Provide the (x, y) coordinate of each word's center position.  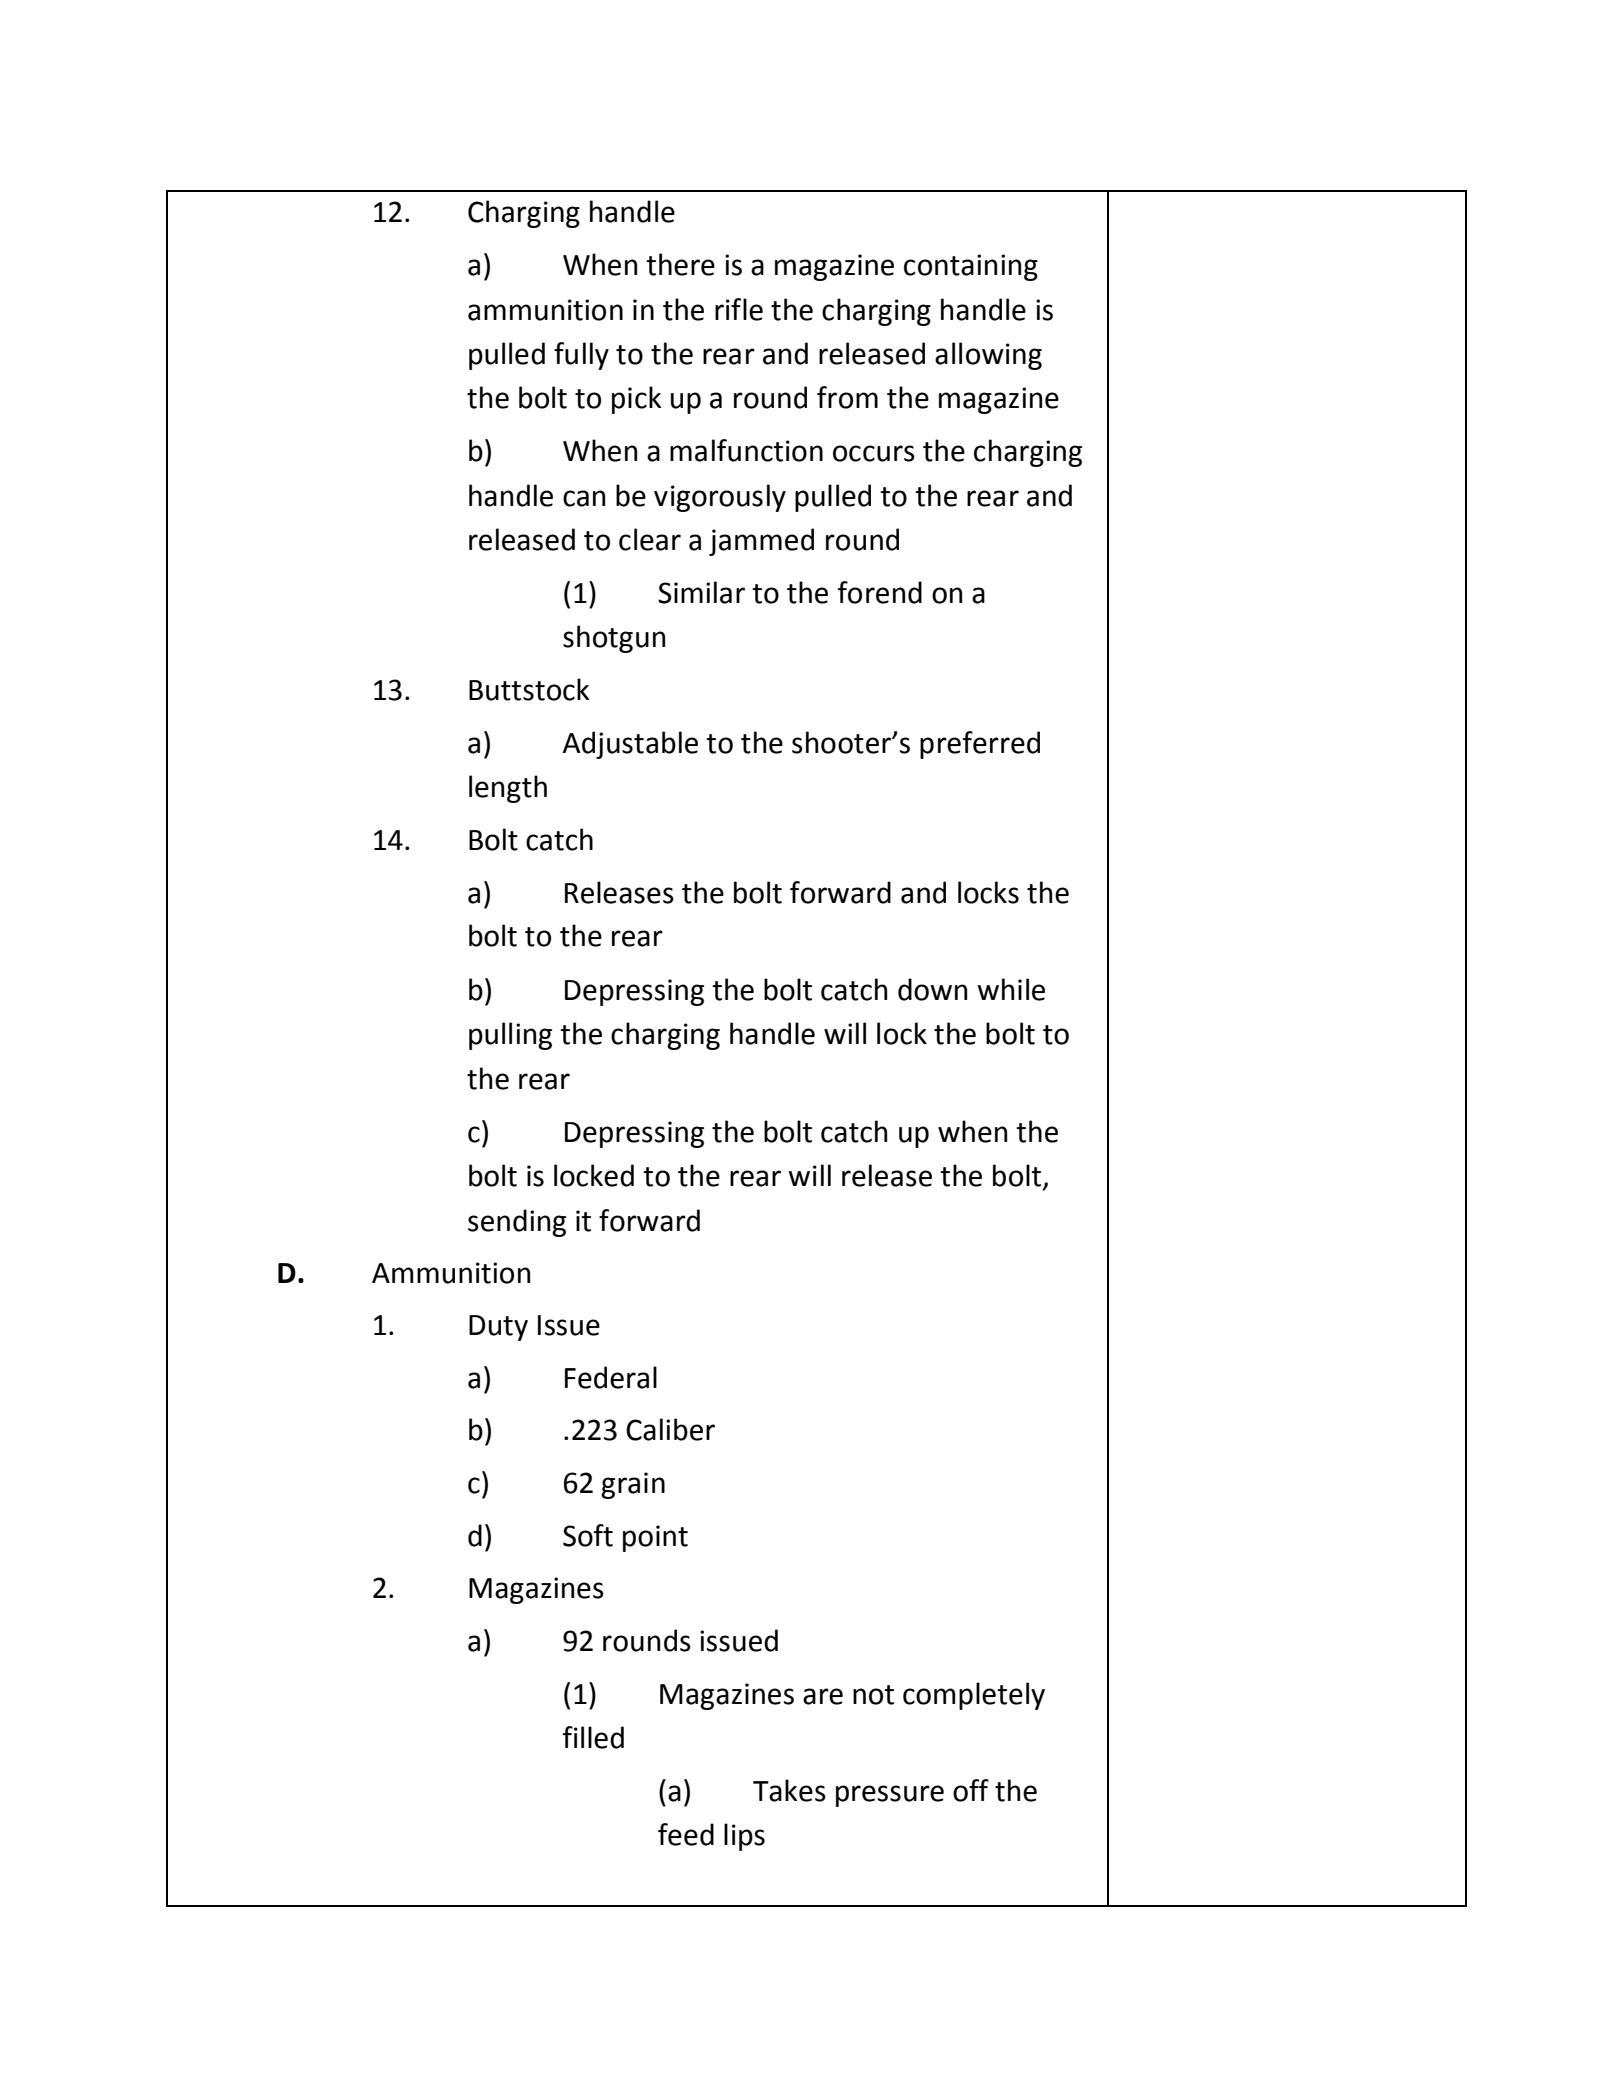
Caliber (670, 1429)
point (655, 1538)
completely (974, 1696)
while (1011, 989)
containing (971, 267)
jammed (761, 542)
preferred (980, 745)
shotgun (614, 639)
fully (581, 356)
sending (517, 1223)
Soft (588, 1535)
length (508, 789)
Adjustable (630, 745)
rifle (739, 309)
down (932, 989)
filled (593, 1737)
